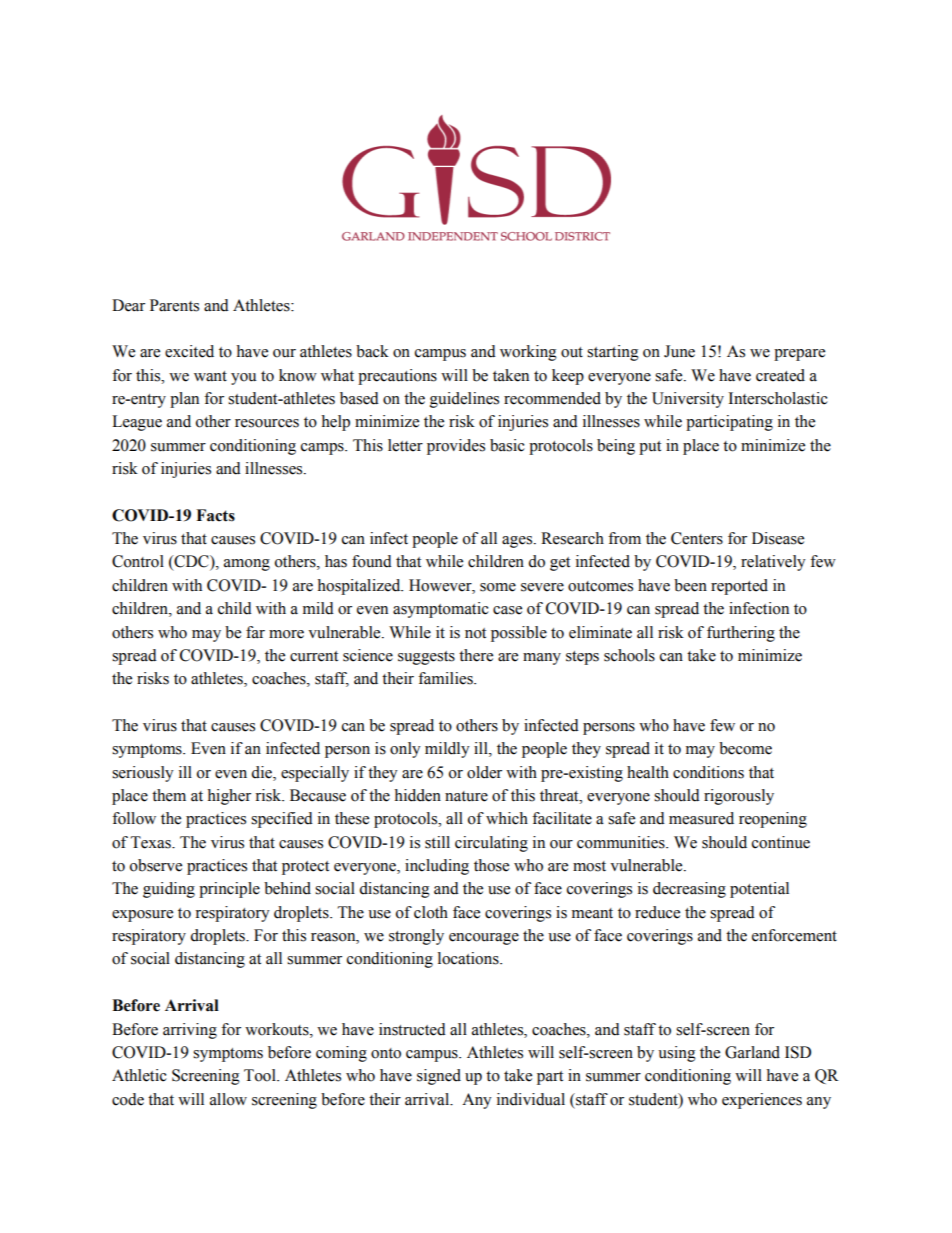  I want to click on excited, so click(189, 351).
